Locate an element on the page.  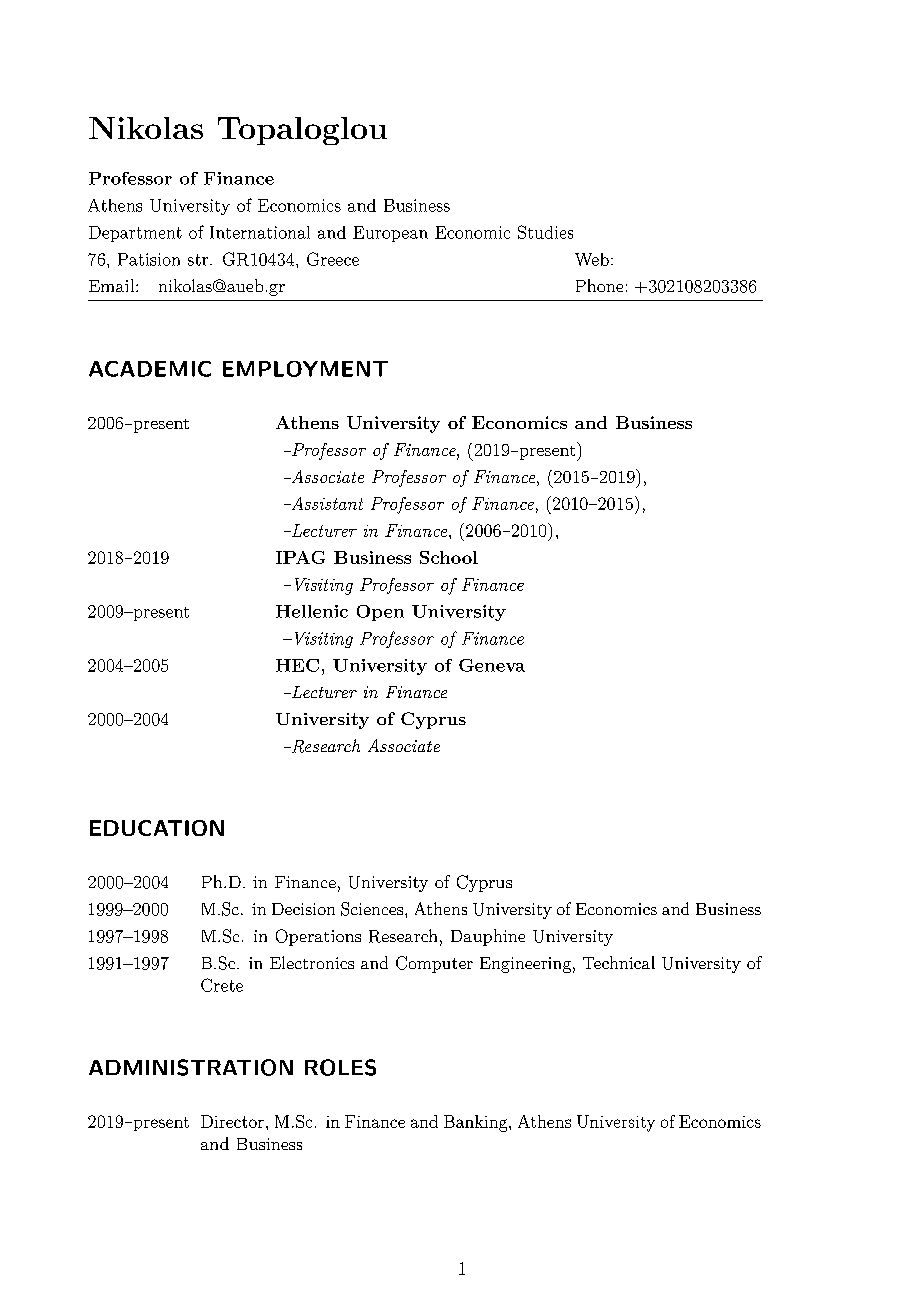
HEC is located at coordinates (297, 665).
